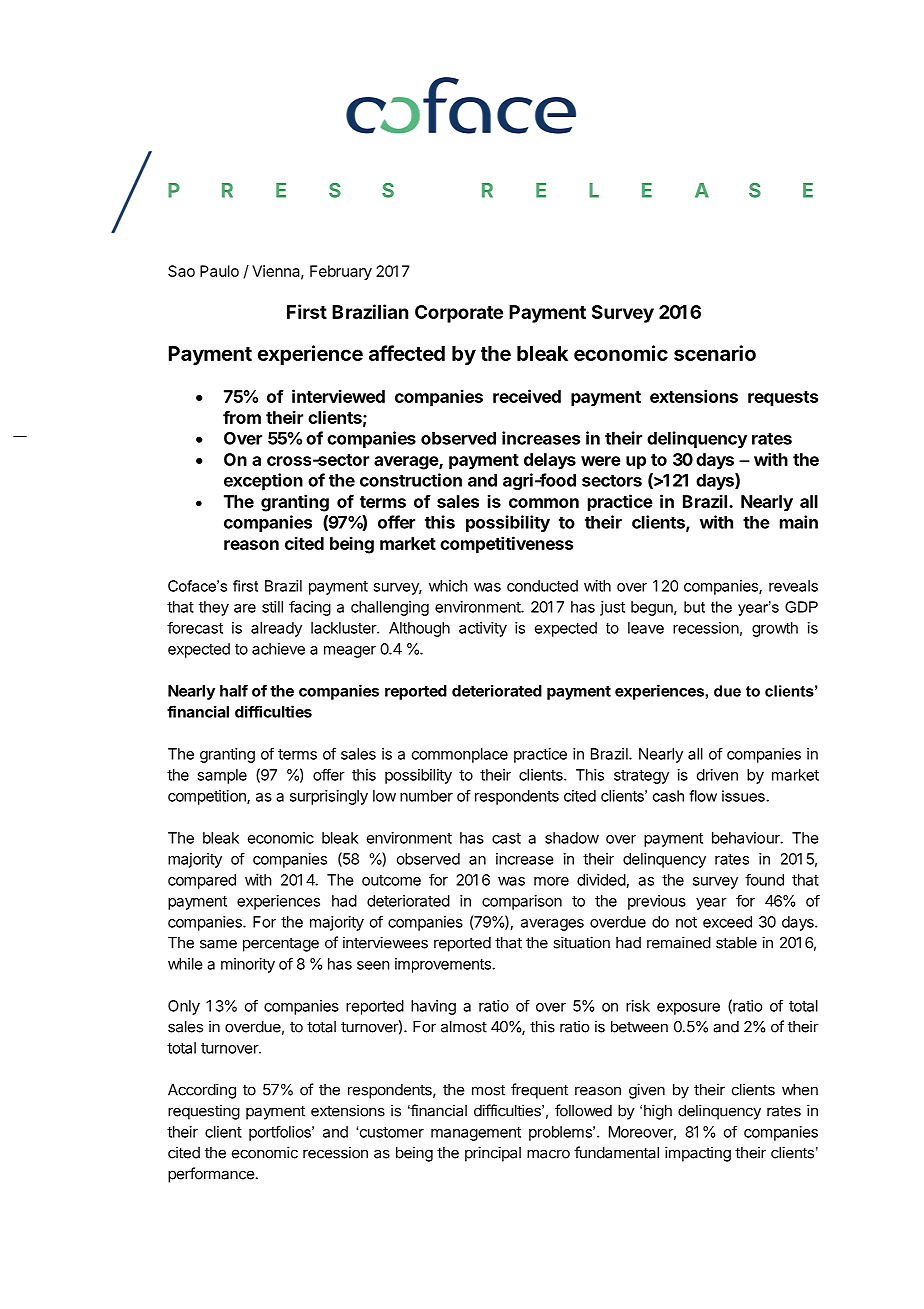 The height and width of the screenshot is (1309, 924). Describe the element at coordinates (211, 1175) in the screenshot. I see `performance` at that location.
